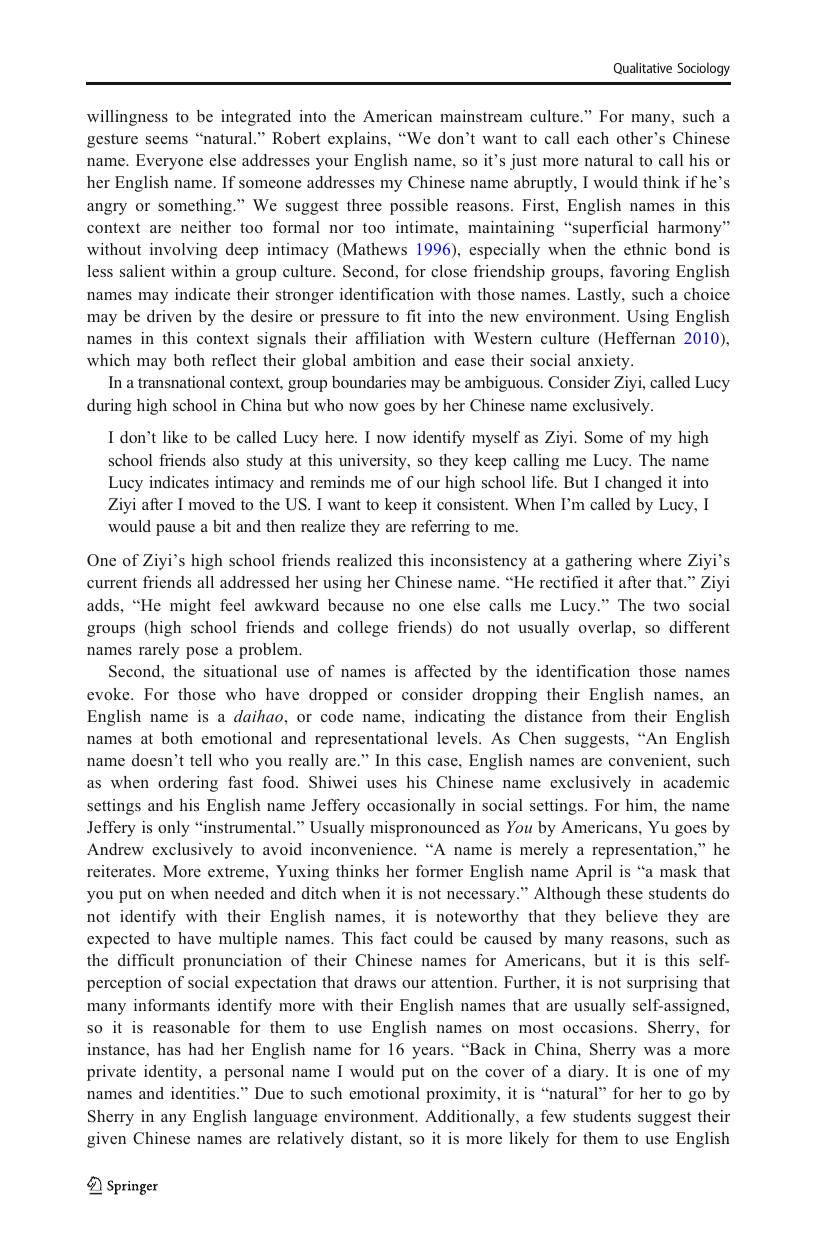  Describe the element at coordinates (167, 140) in the page. I see `seems` at that location.
